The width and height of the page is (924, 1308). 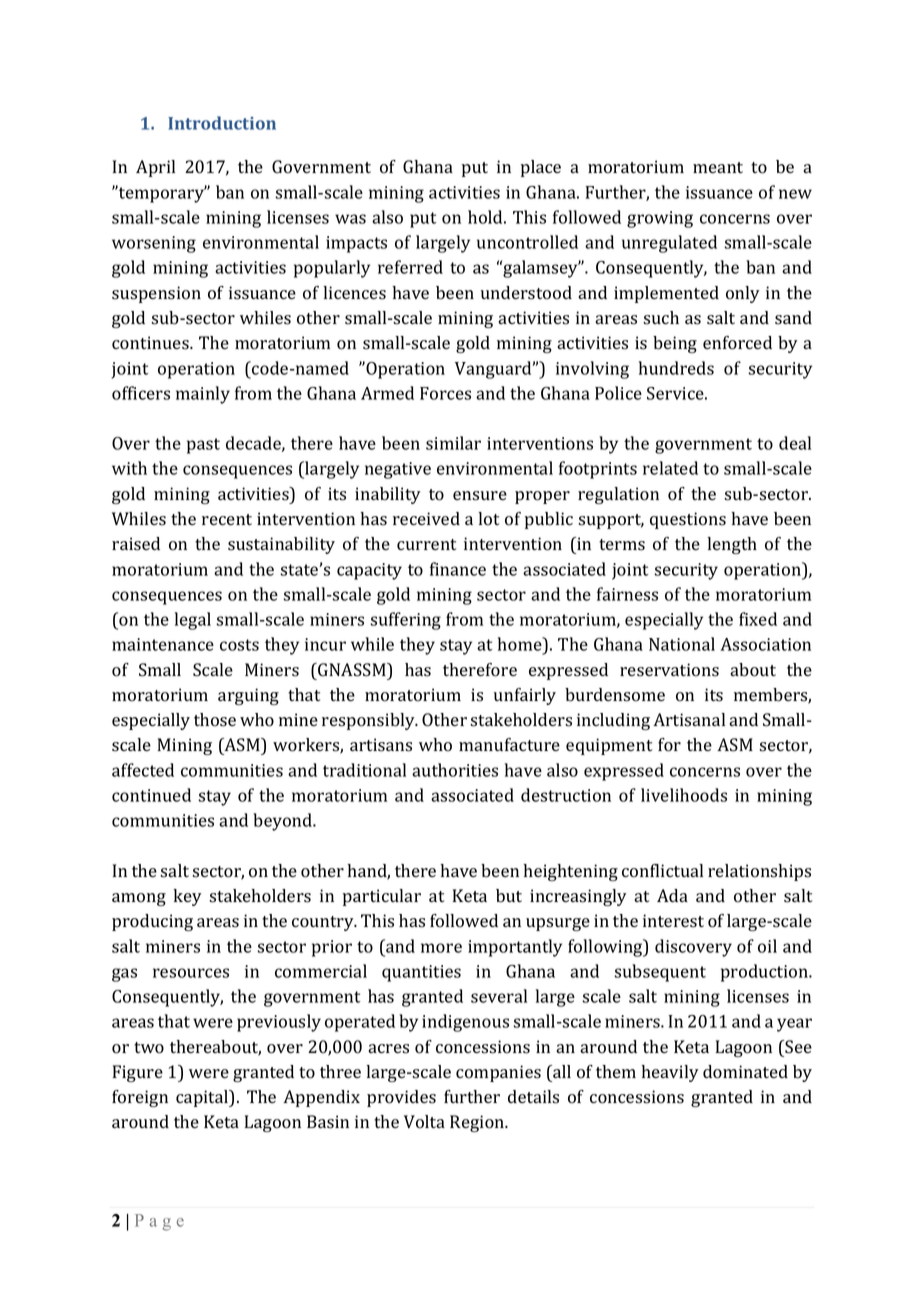 What do you see at coordinates (159, 1222) in the page?
I see `Page` at bounding box center [159, 1222].
